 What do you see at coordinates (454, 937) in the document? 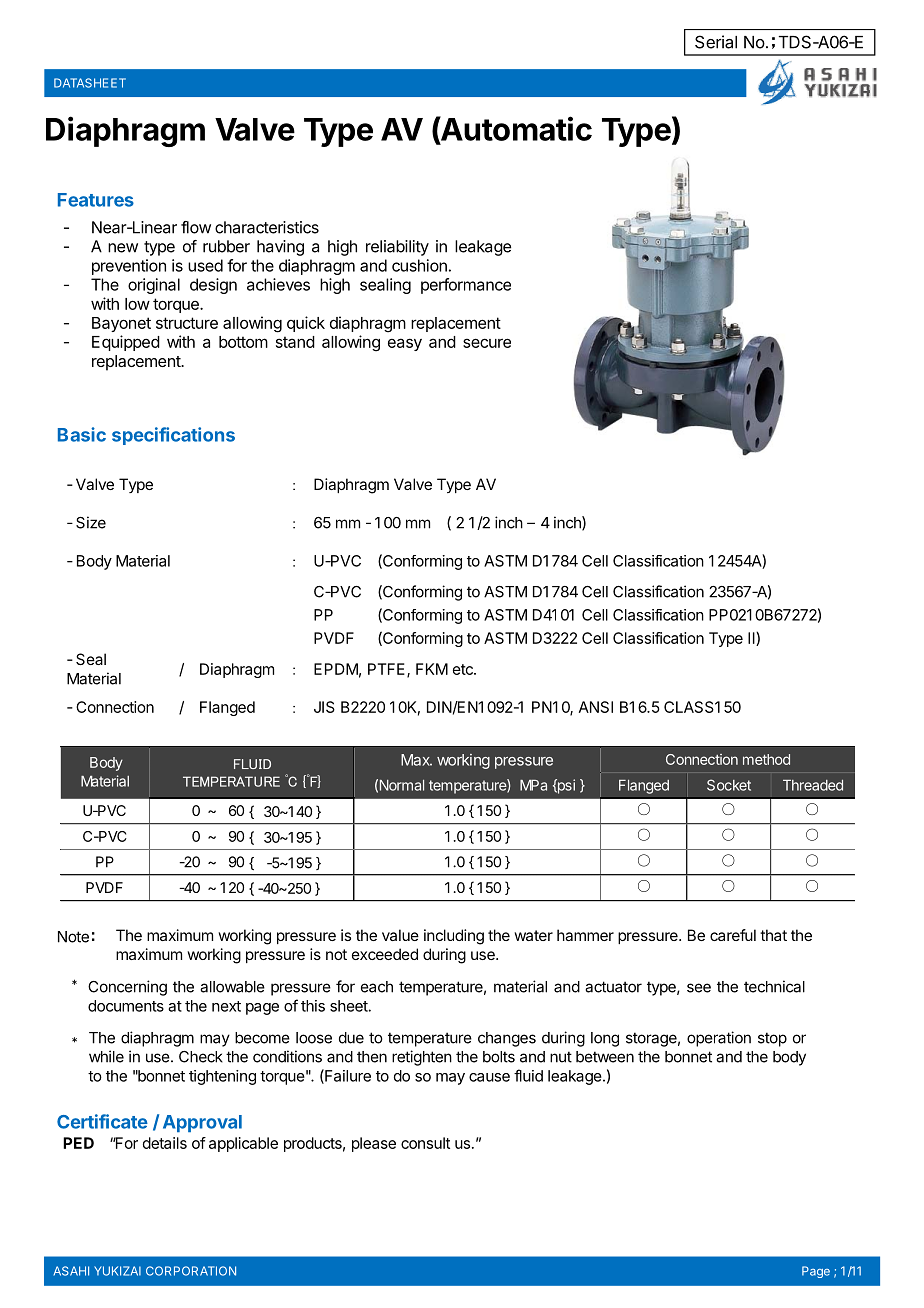
I see `including` at bounding box center [454, 937].
